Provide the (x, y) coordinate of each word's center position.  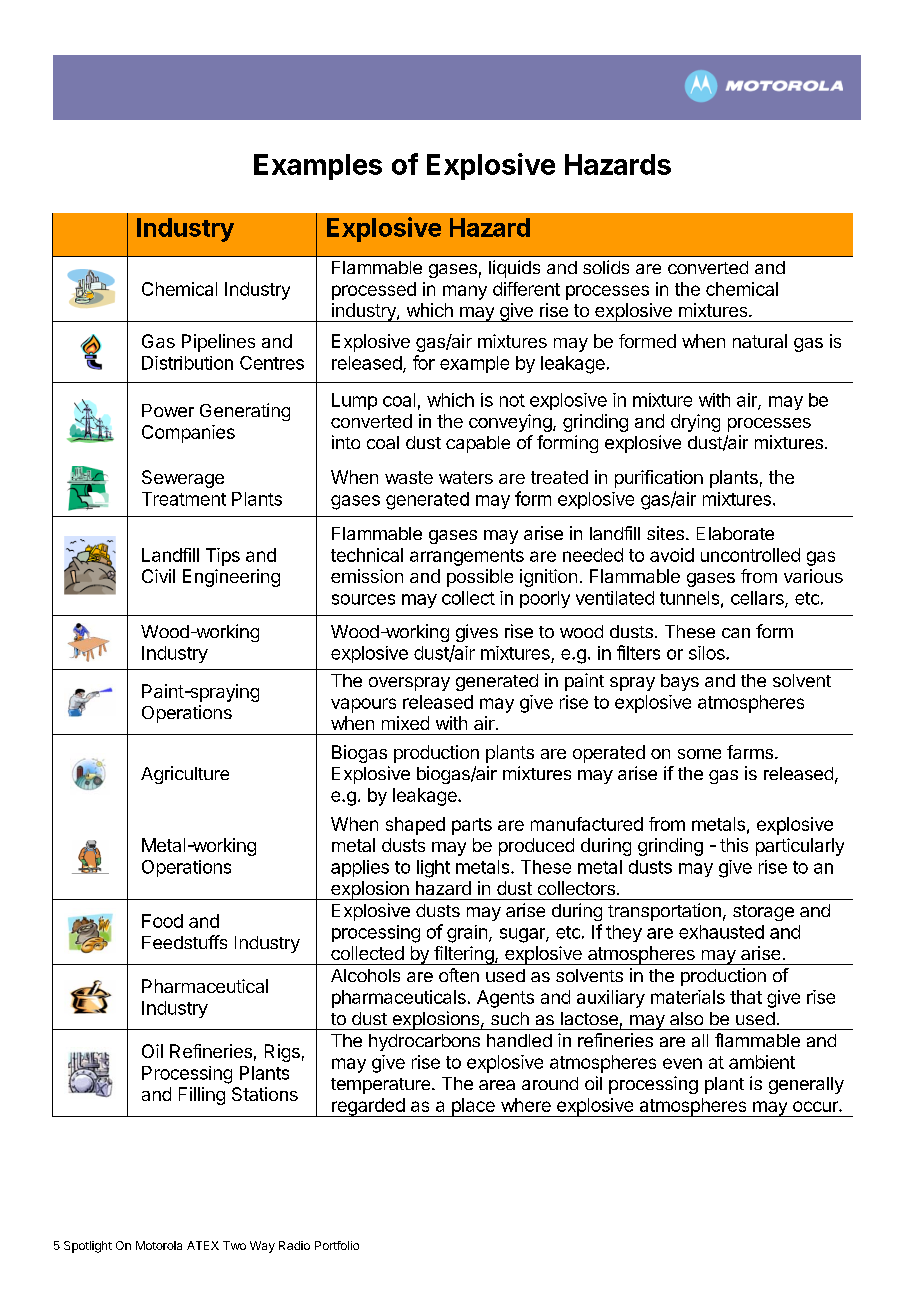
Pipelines (218, 343)
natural (760, 341)
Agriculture (185, 775)
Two (234, 1245)
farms (750, 752)
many (465, 292)
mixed (405, 723)
